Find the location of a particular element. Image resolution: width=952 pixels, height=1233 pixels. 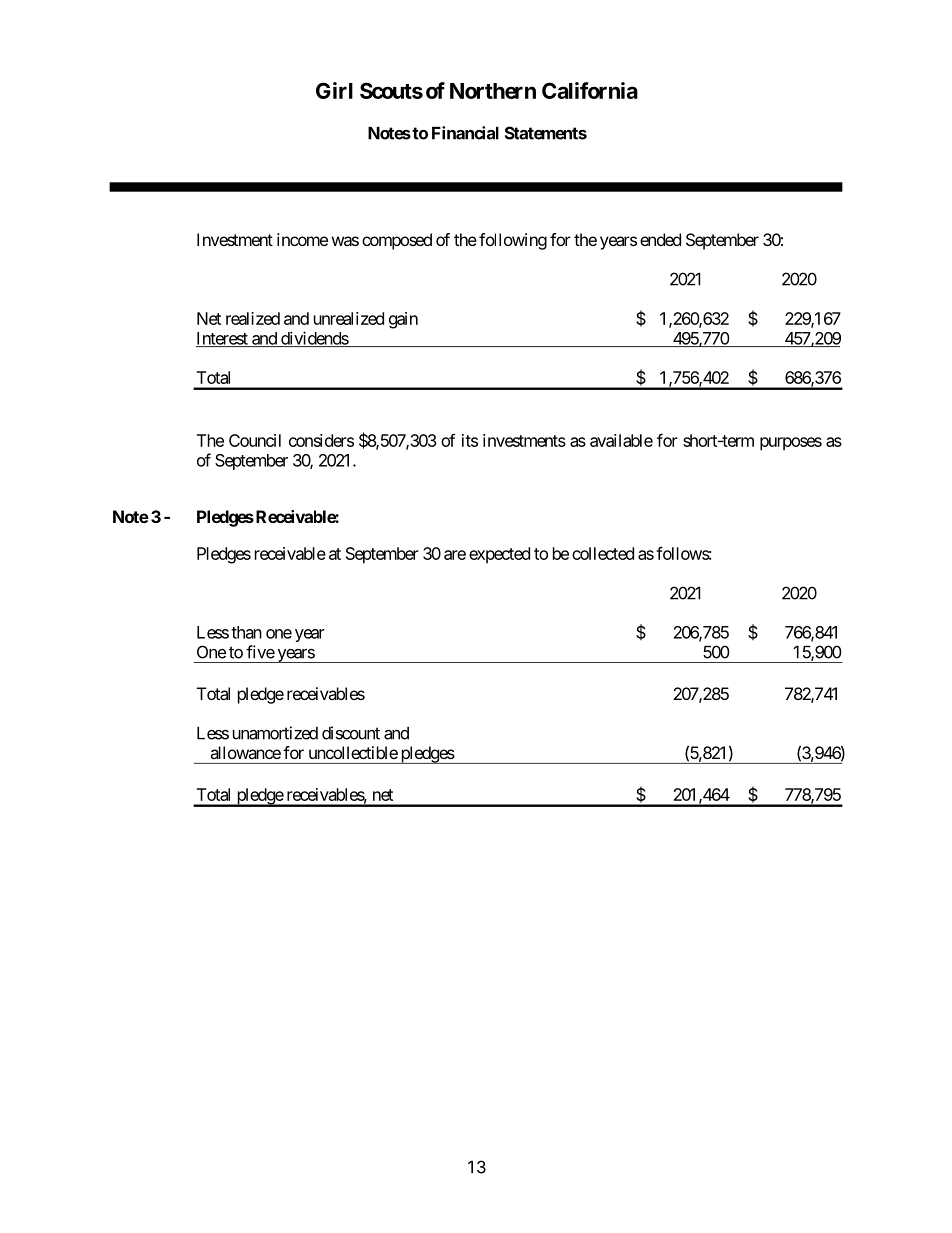

gain is located at coordinates (403, 320).
